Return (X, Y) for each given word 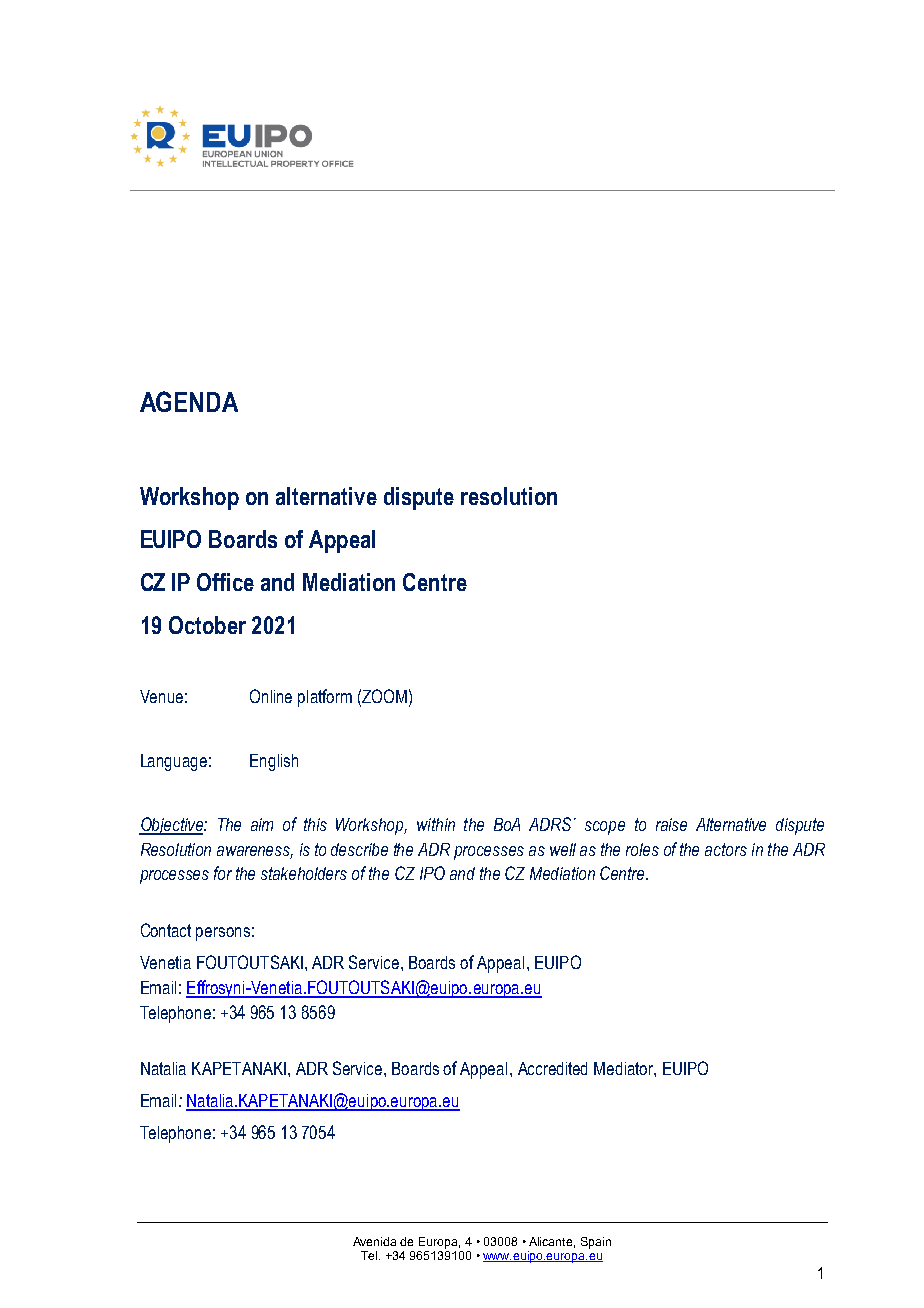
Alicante (552, 1242)
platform (325, 698)
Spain (596, 1243)
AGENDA (189, 401)
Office (225, 582)
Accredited (552, 1068)
